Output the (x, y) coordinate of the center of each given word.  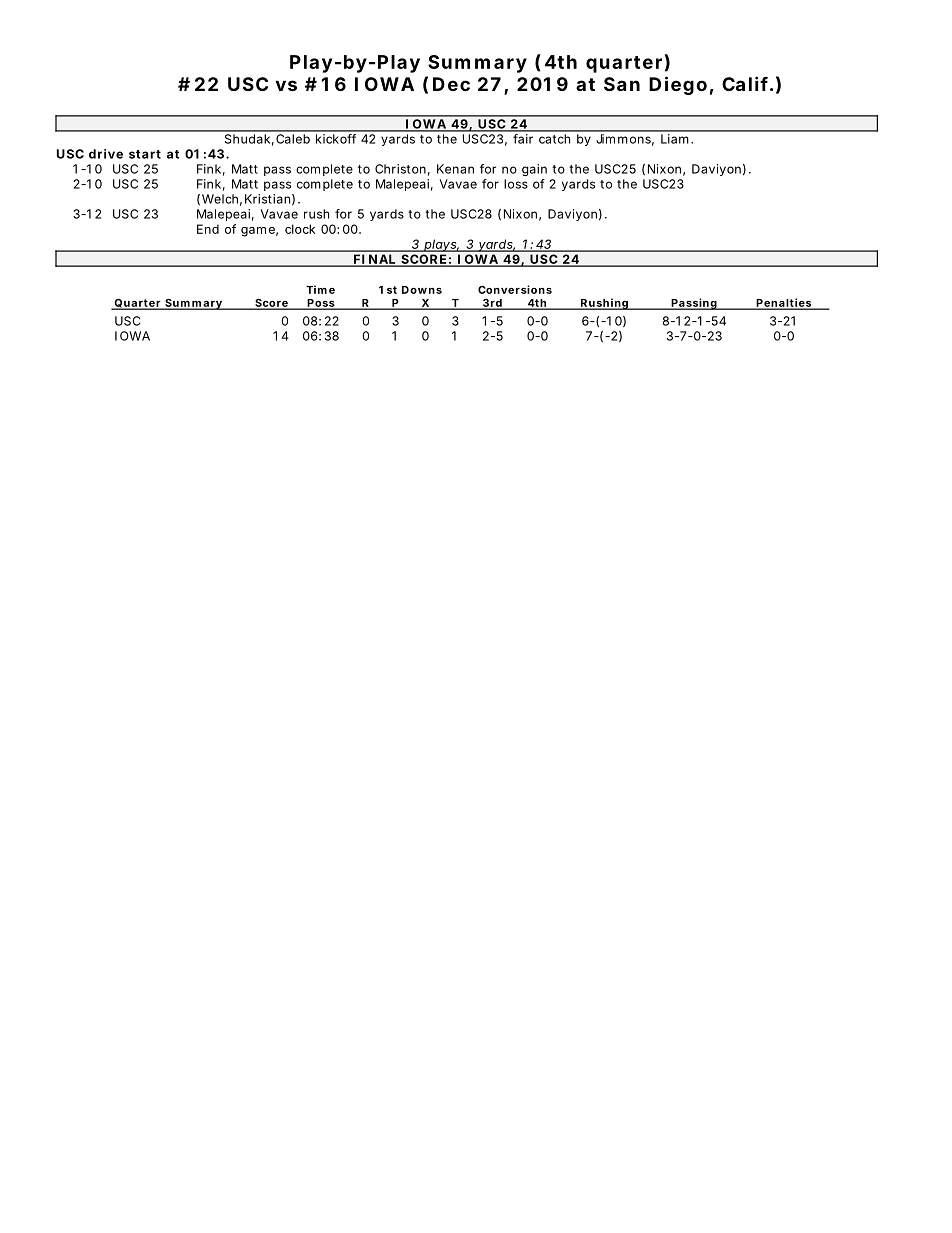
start (145, 154)
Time (320, 289)
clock (300, 229)
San (622, 84)
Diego (678, 85)
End (208, 229)
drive (106, 154)
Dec (451, 84)
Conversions (515, 289)
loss (516, 184)
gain (534, 170)
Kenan (455, 169)
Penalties (783, 303)
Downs (422, 290)
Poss (320, 304)
